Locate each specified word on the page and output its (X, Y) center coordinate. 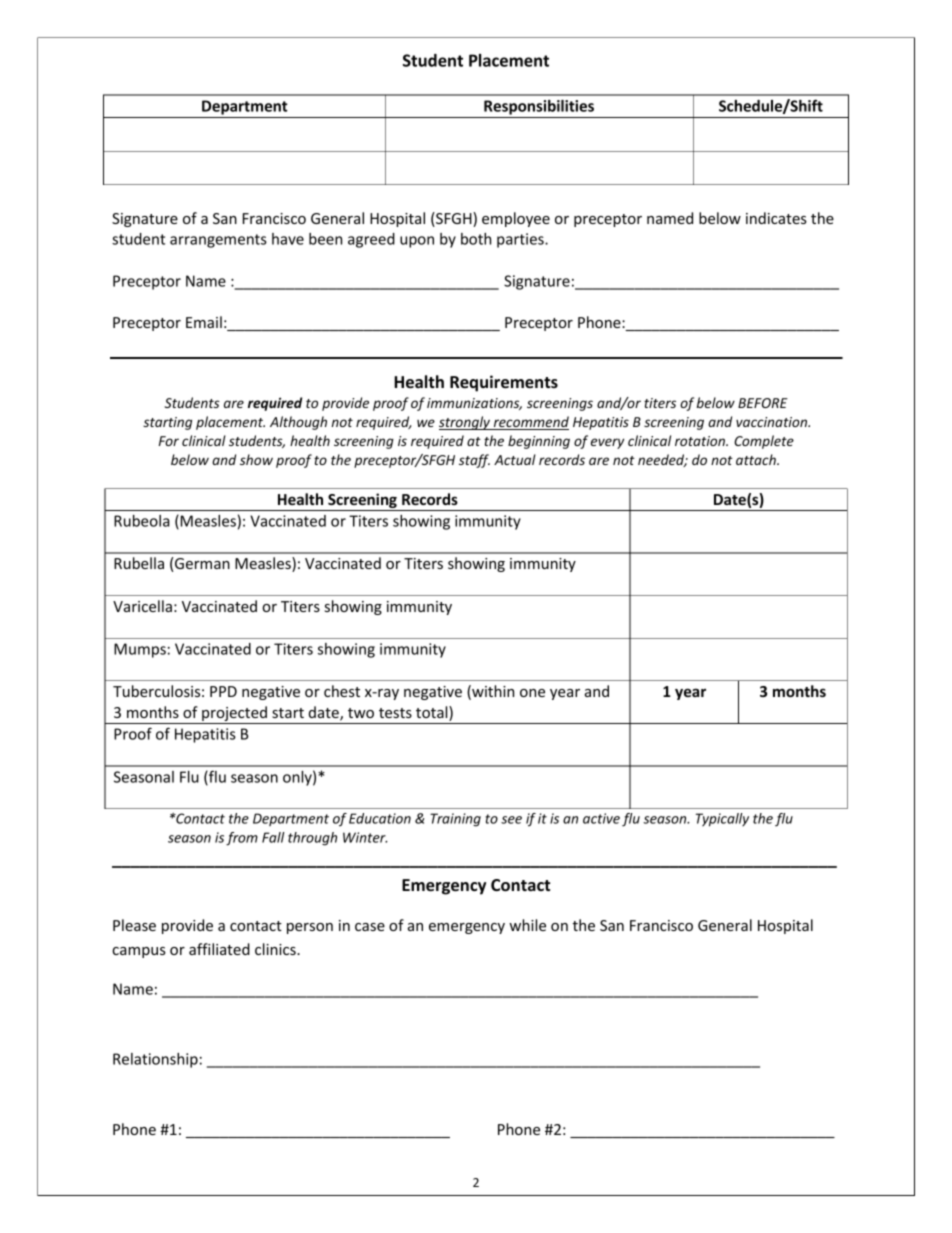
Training (455, 820)
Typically (722, 820)
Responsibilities (539, 107)
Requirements (504, 383)
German (202, 563)
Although (298, 423)
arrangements (218, 241)
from (242, 839)
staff (474, 461)
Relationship (155, 1060)
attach (757, 459)
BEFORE (763, 403)
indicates (776, 218)
